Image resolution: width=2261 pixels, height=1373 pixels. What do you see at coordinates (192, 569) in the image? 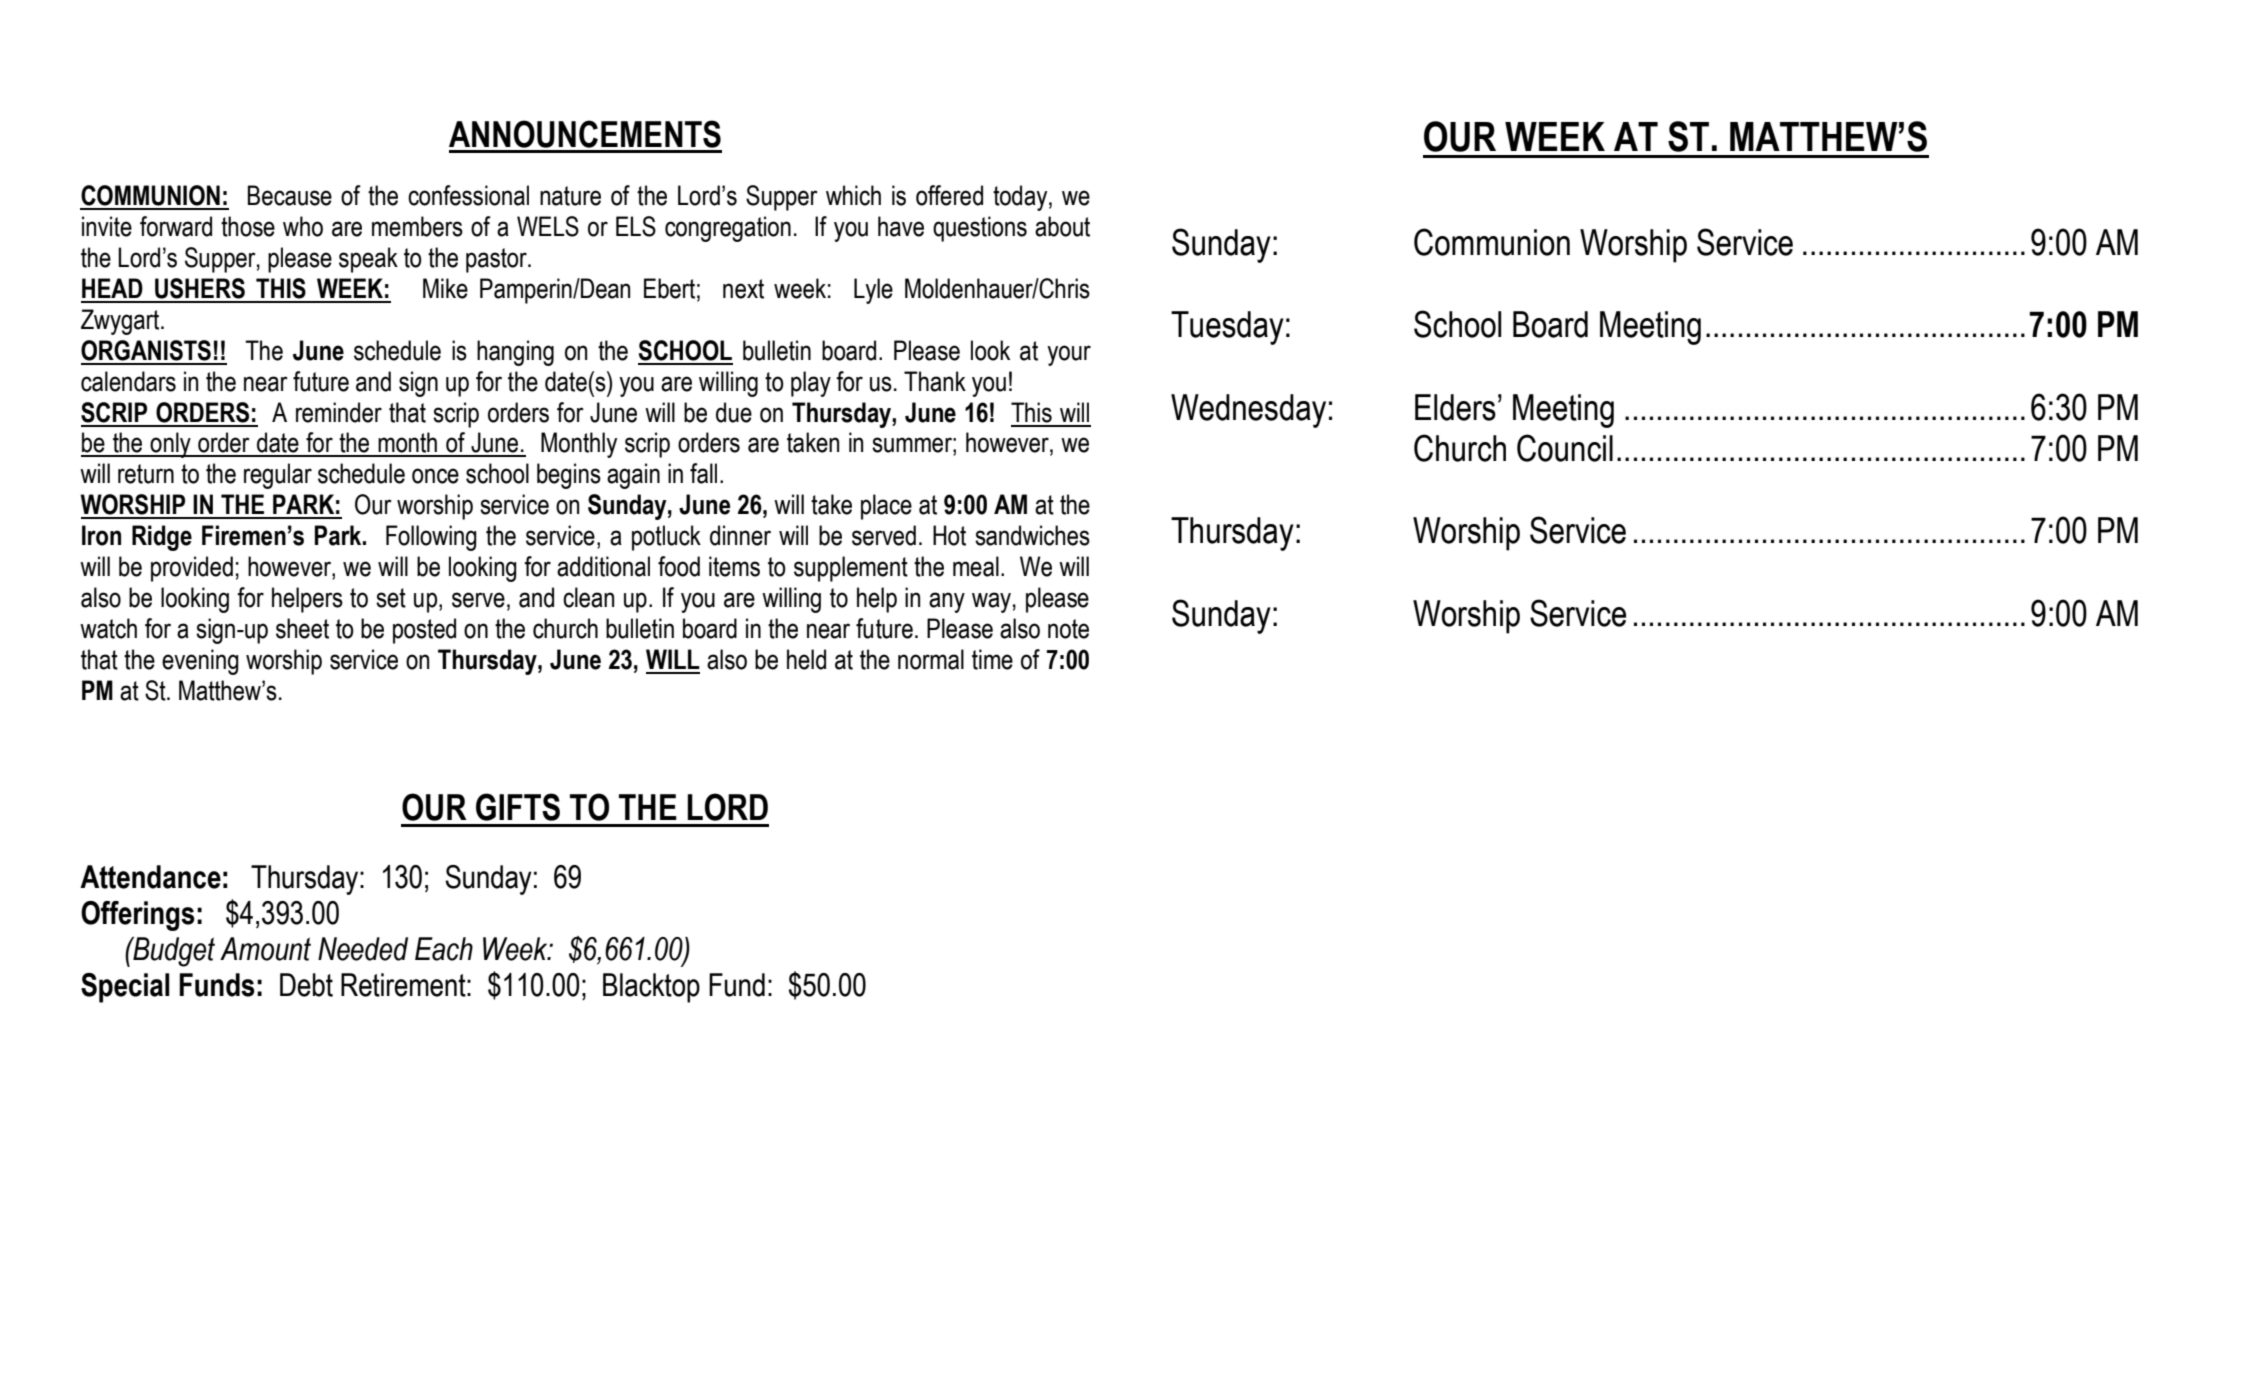
I see `provided` at bounding box center [192, 569].
